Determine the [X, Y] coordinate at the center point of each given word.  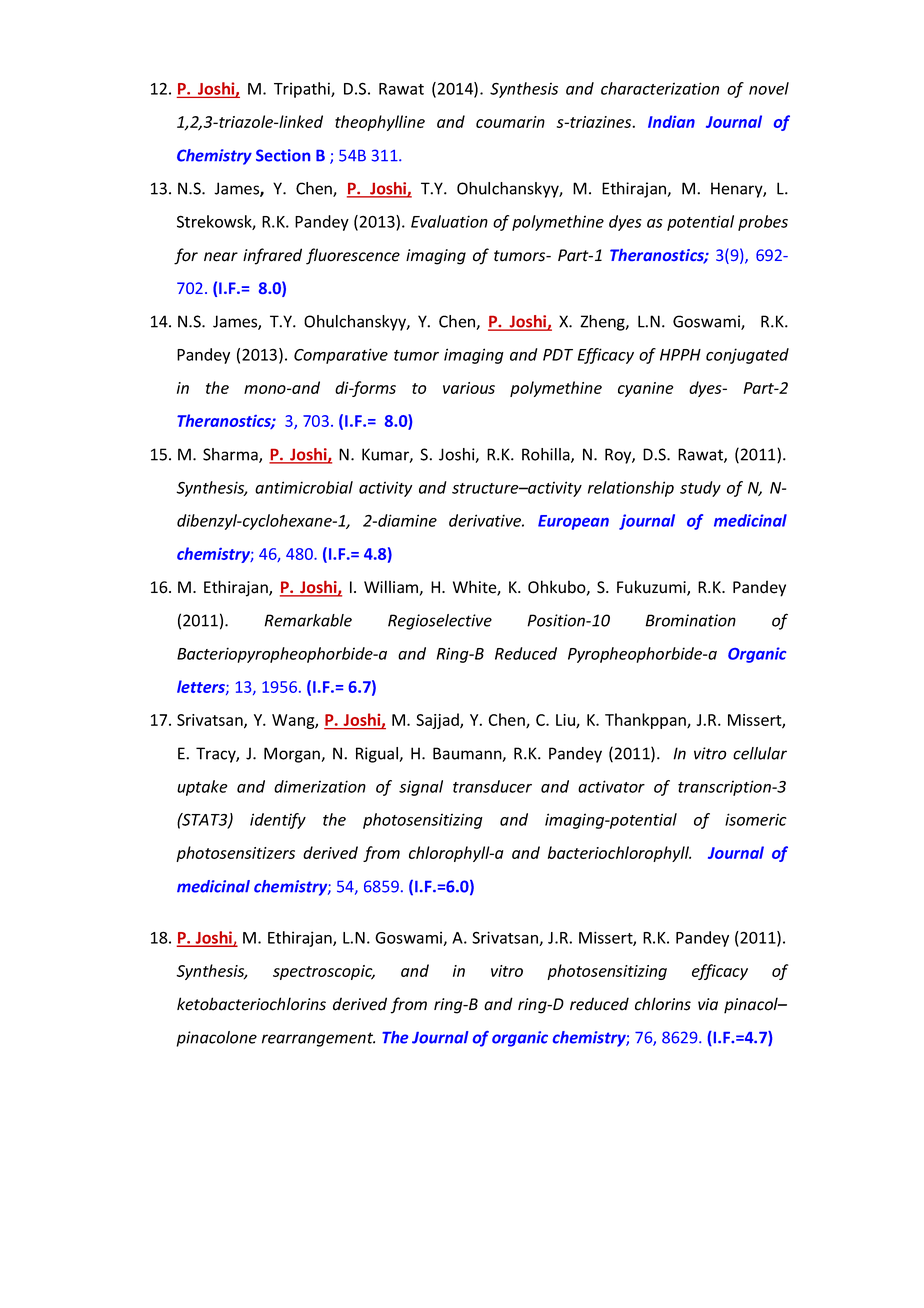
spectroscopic [324, 972]
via [708, 1004]
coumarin [510, 122]
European [573, 522]
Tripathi [303, 90]
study [700, 489]
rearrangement [318, 1039]
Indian [671, 121]
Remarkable [308, 620]
